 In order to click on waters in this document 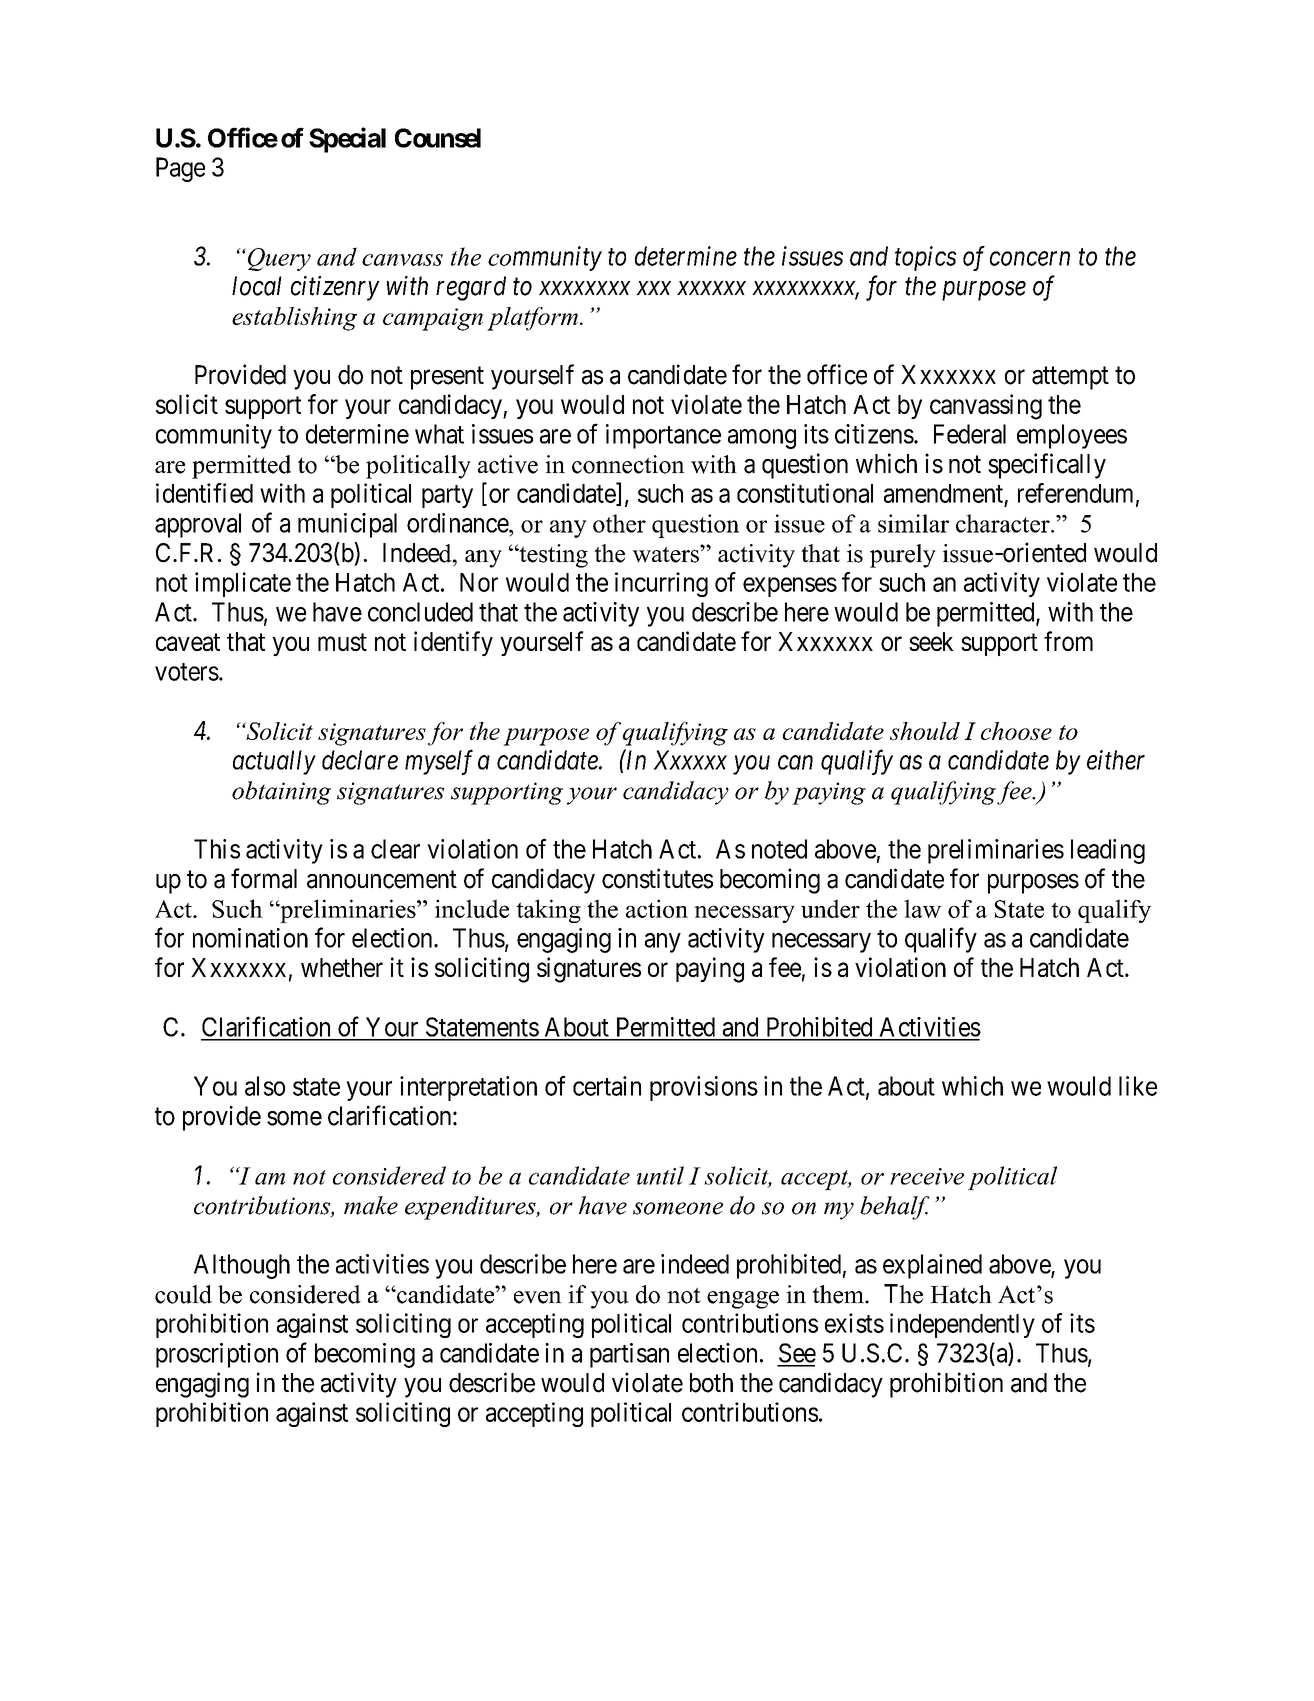, I will do `click(666, 554)`.
